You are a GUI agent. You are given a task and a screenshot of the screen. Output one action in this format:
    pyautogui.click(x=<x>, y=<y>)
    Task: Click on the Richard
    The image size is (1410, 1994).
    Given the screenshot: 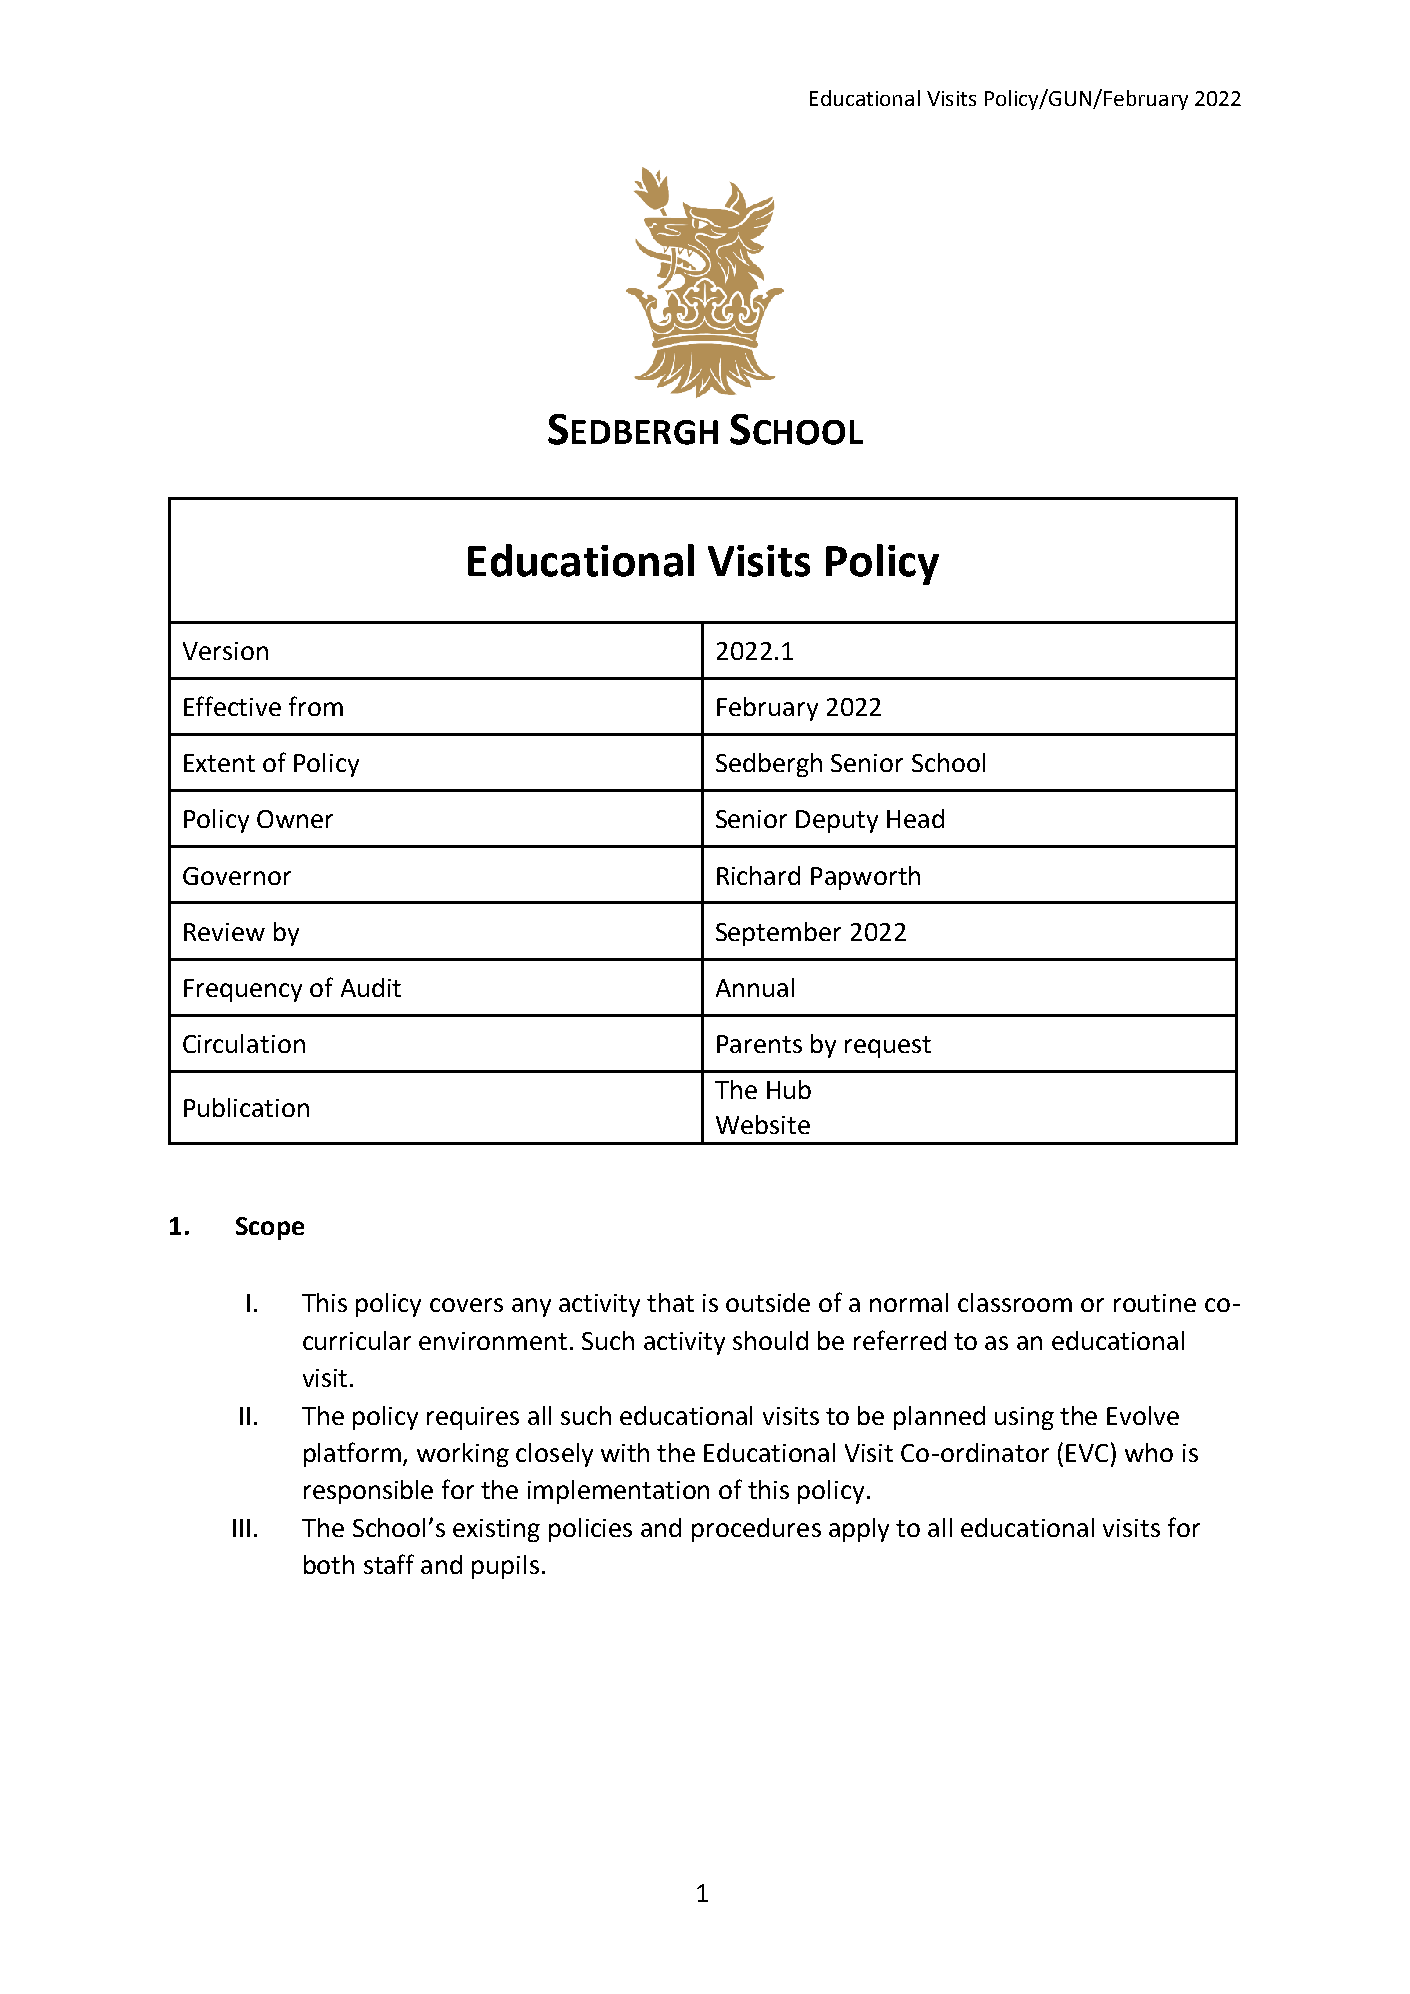 What is the action you would take?
    pyautogui.click(x=758, y=875)
